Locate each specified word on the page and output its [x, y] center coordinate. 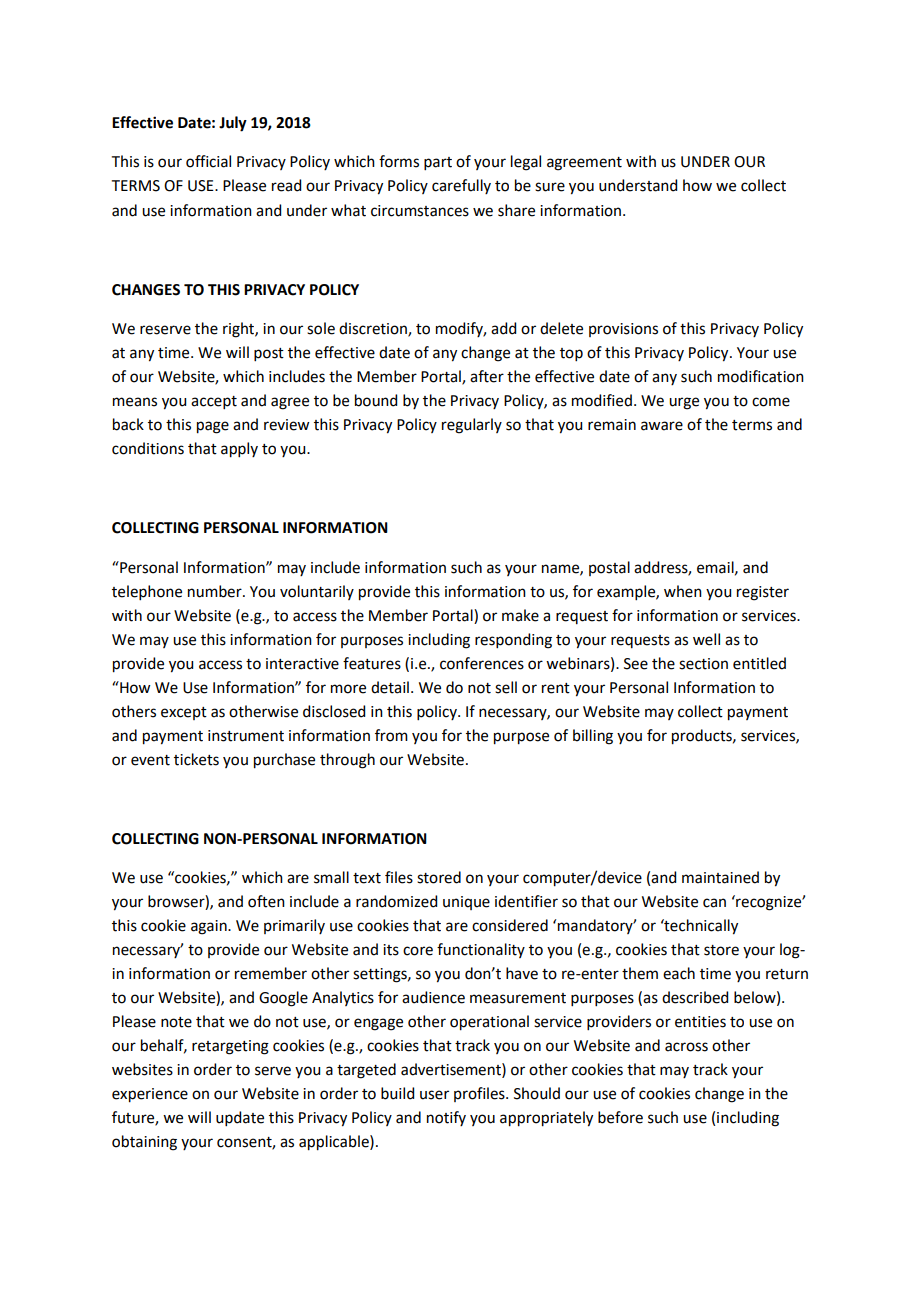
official [208, 161]
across [686, 1047]
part [438, 163]
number [216, 591]
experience [150, 1095]
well [706, 639]
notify [446, 1118]
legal [526, 163]
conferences [482, 663]
